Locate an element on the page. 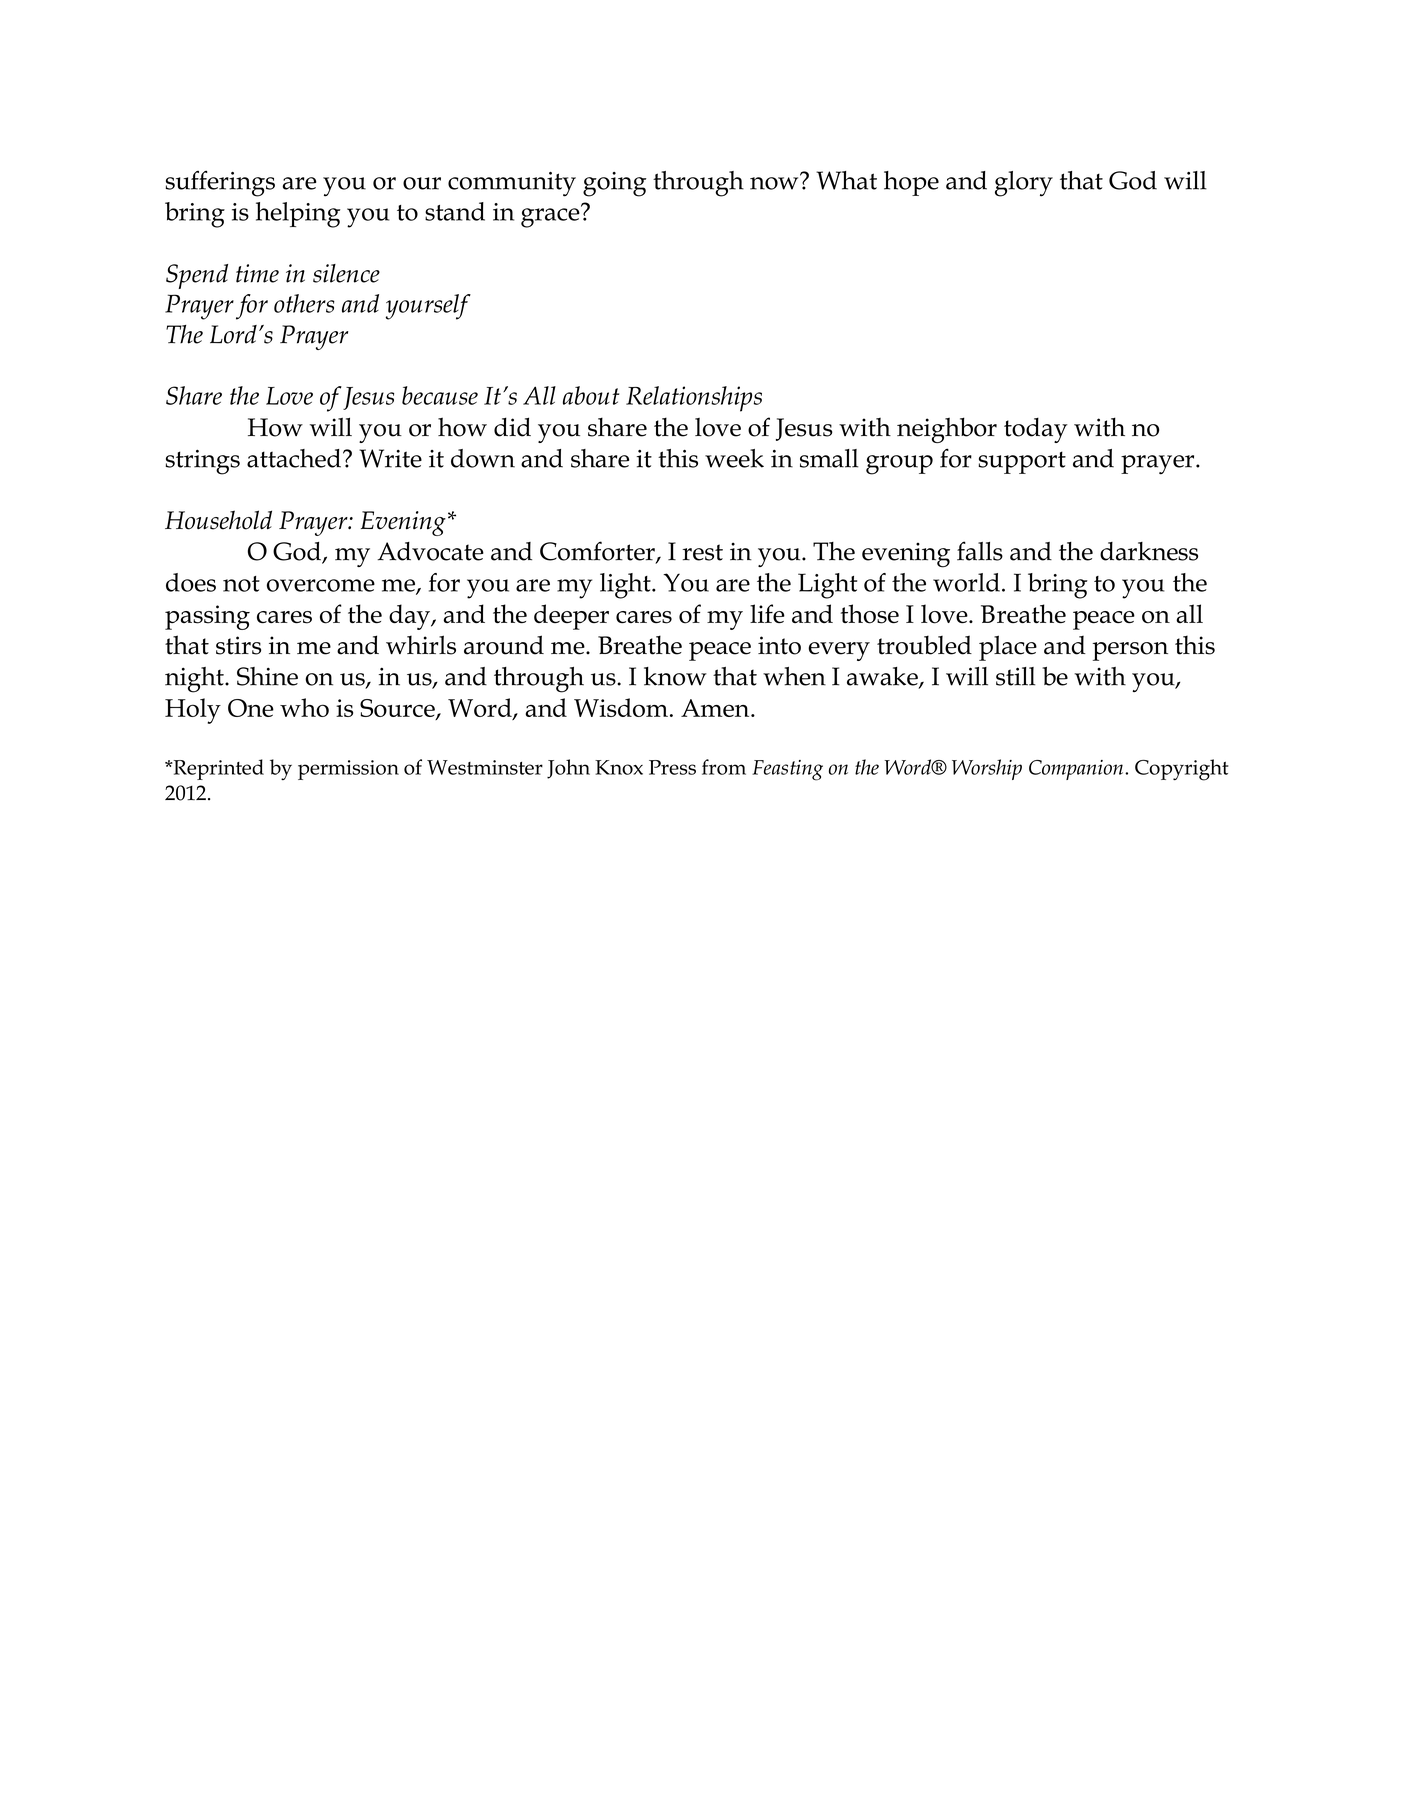  support is located at coordinates (1022, 462).
